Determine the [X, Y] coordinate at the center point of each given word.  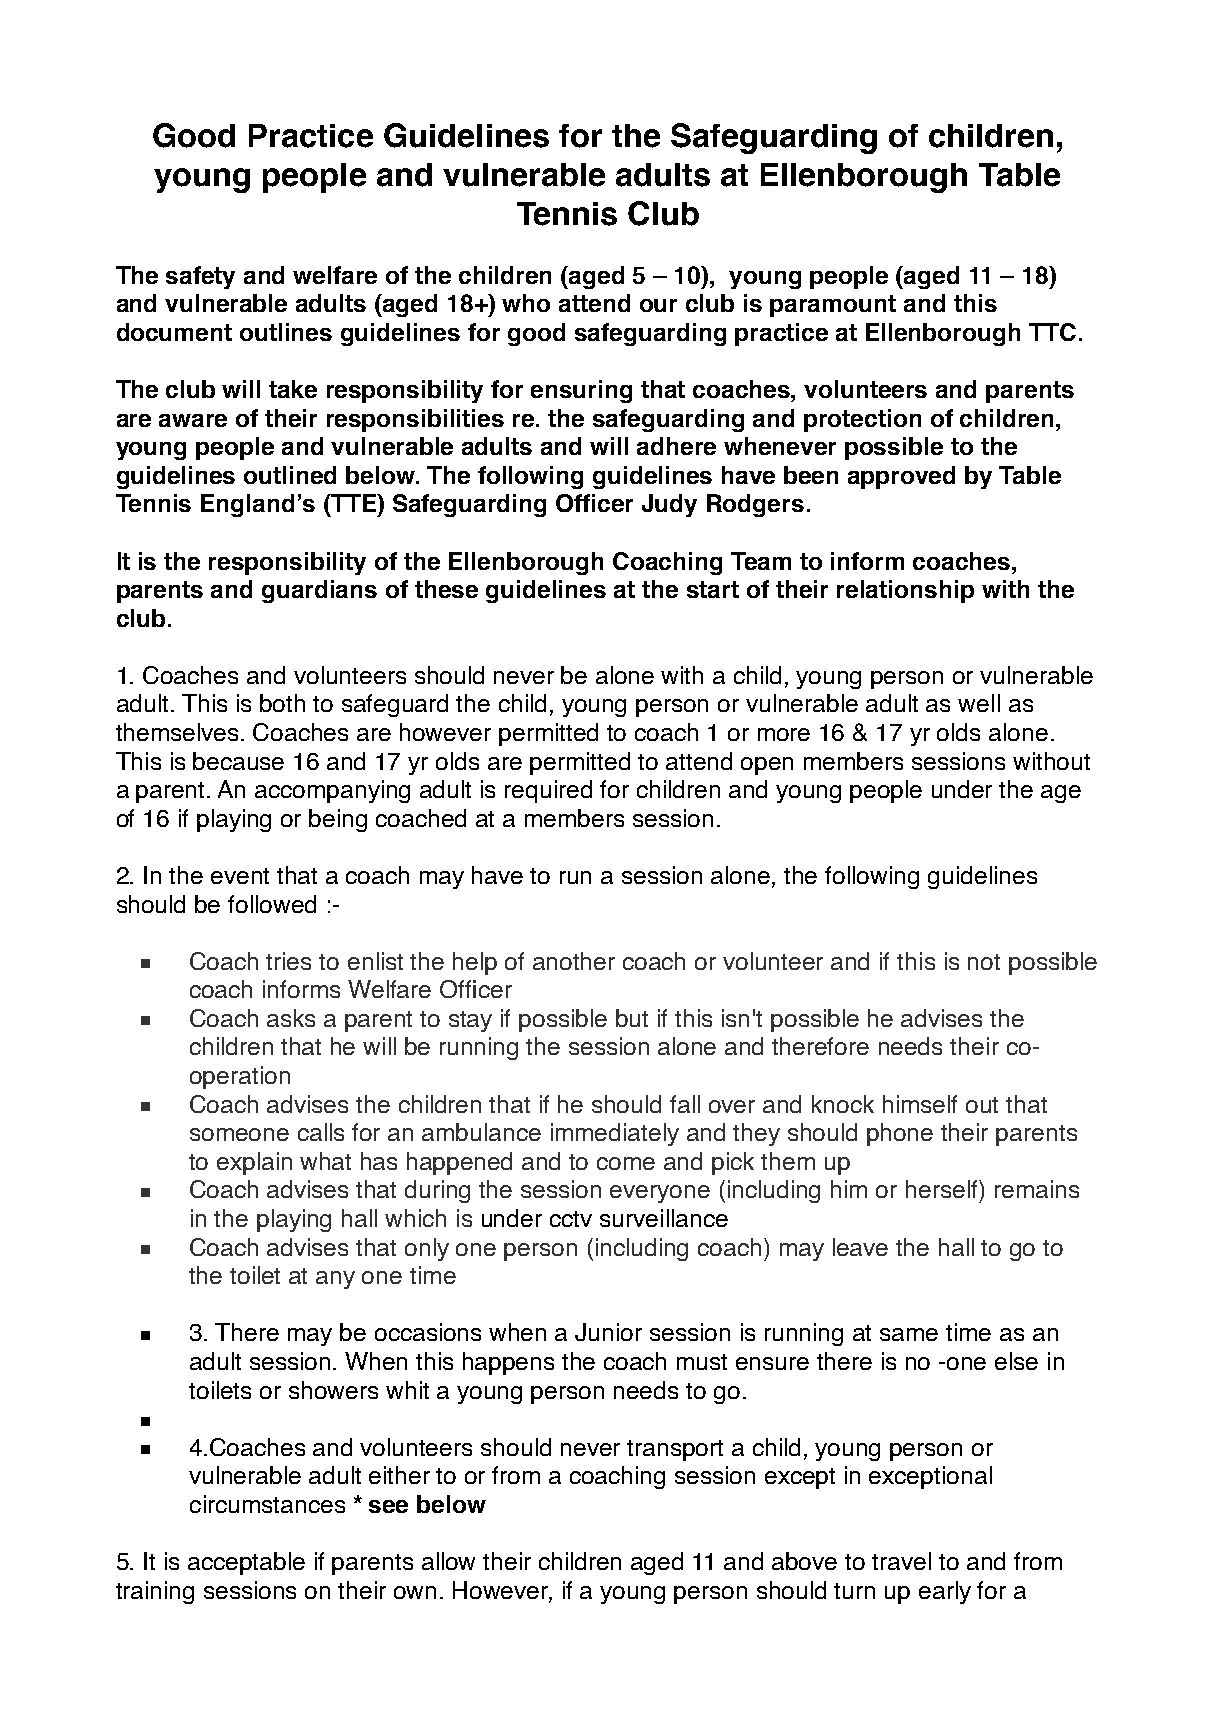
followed [272, 904]
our [658, 305]
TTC [1052, 332]
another [574, 961]
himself [920, 1104]
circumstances [267, 1504]
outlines [286, 332]
